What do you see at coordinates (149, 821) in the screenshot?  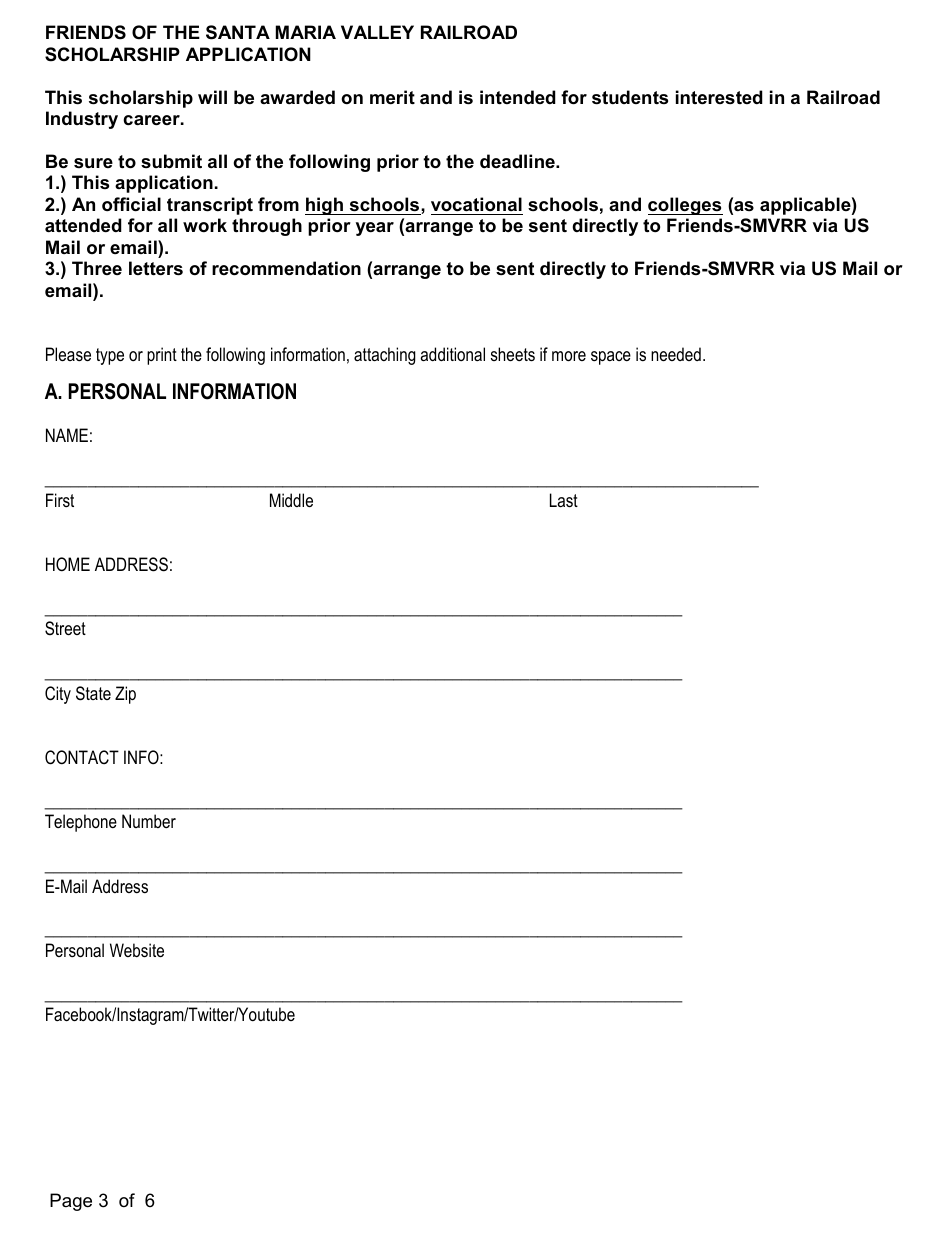 I see `Number` at bounding box center [149, 821].
